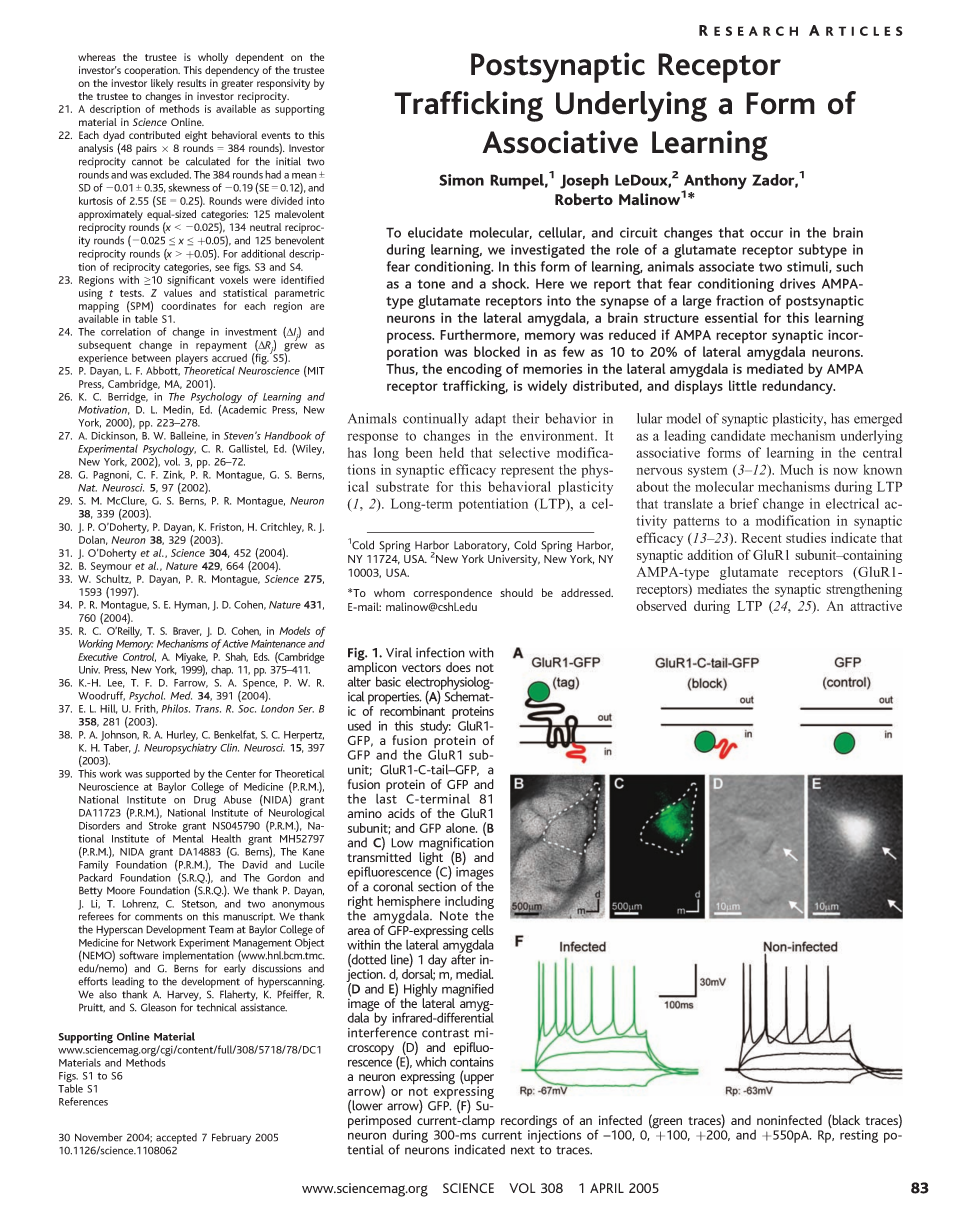 The image size is (968, 1232). Describe the element at coordinates (461, 180) in the document. I see `Simon` at that location.
